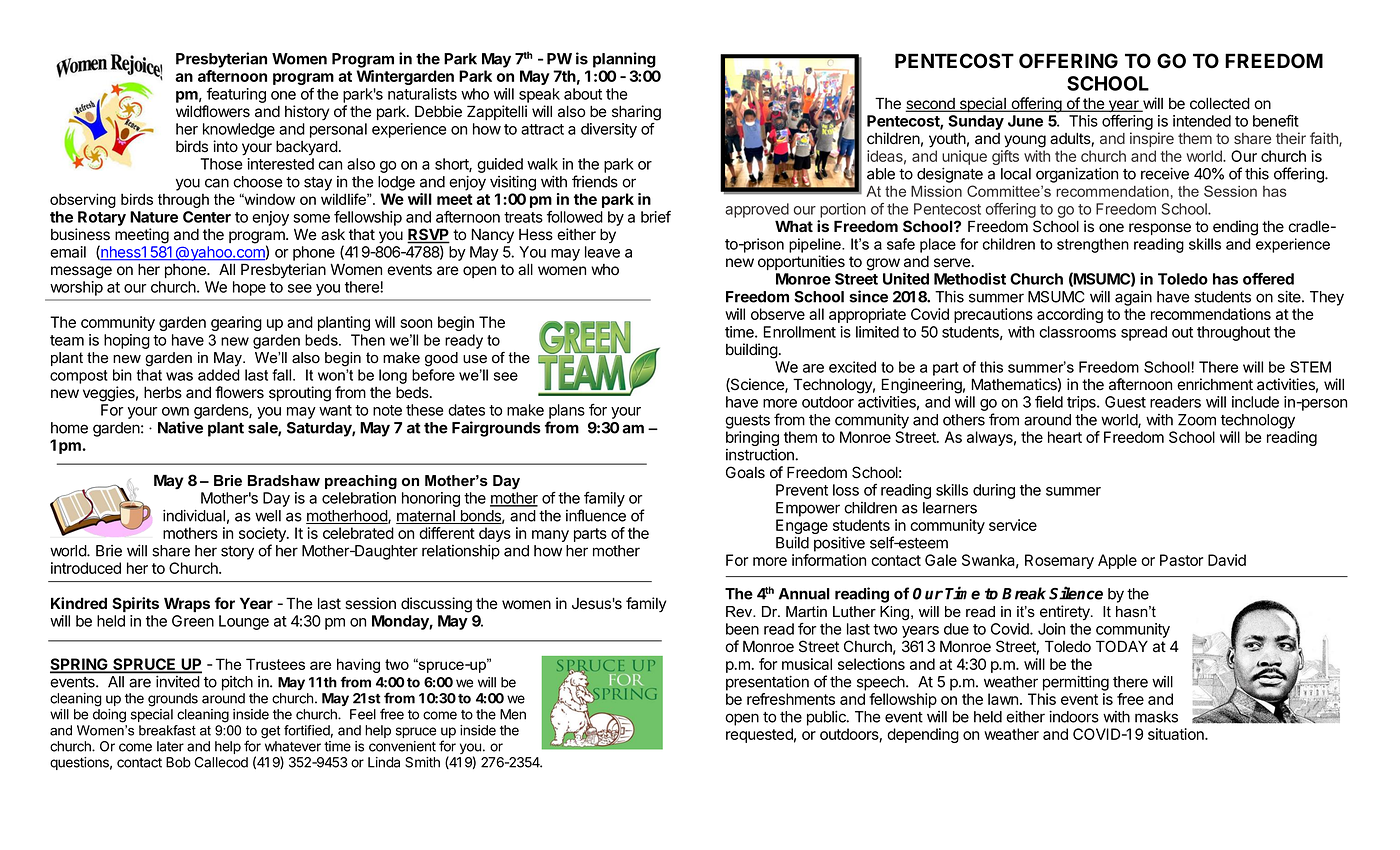 The image size is (1400, 850). Describe the element at coordinates (752, 438) in the document. I see `bringing` at that location.
